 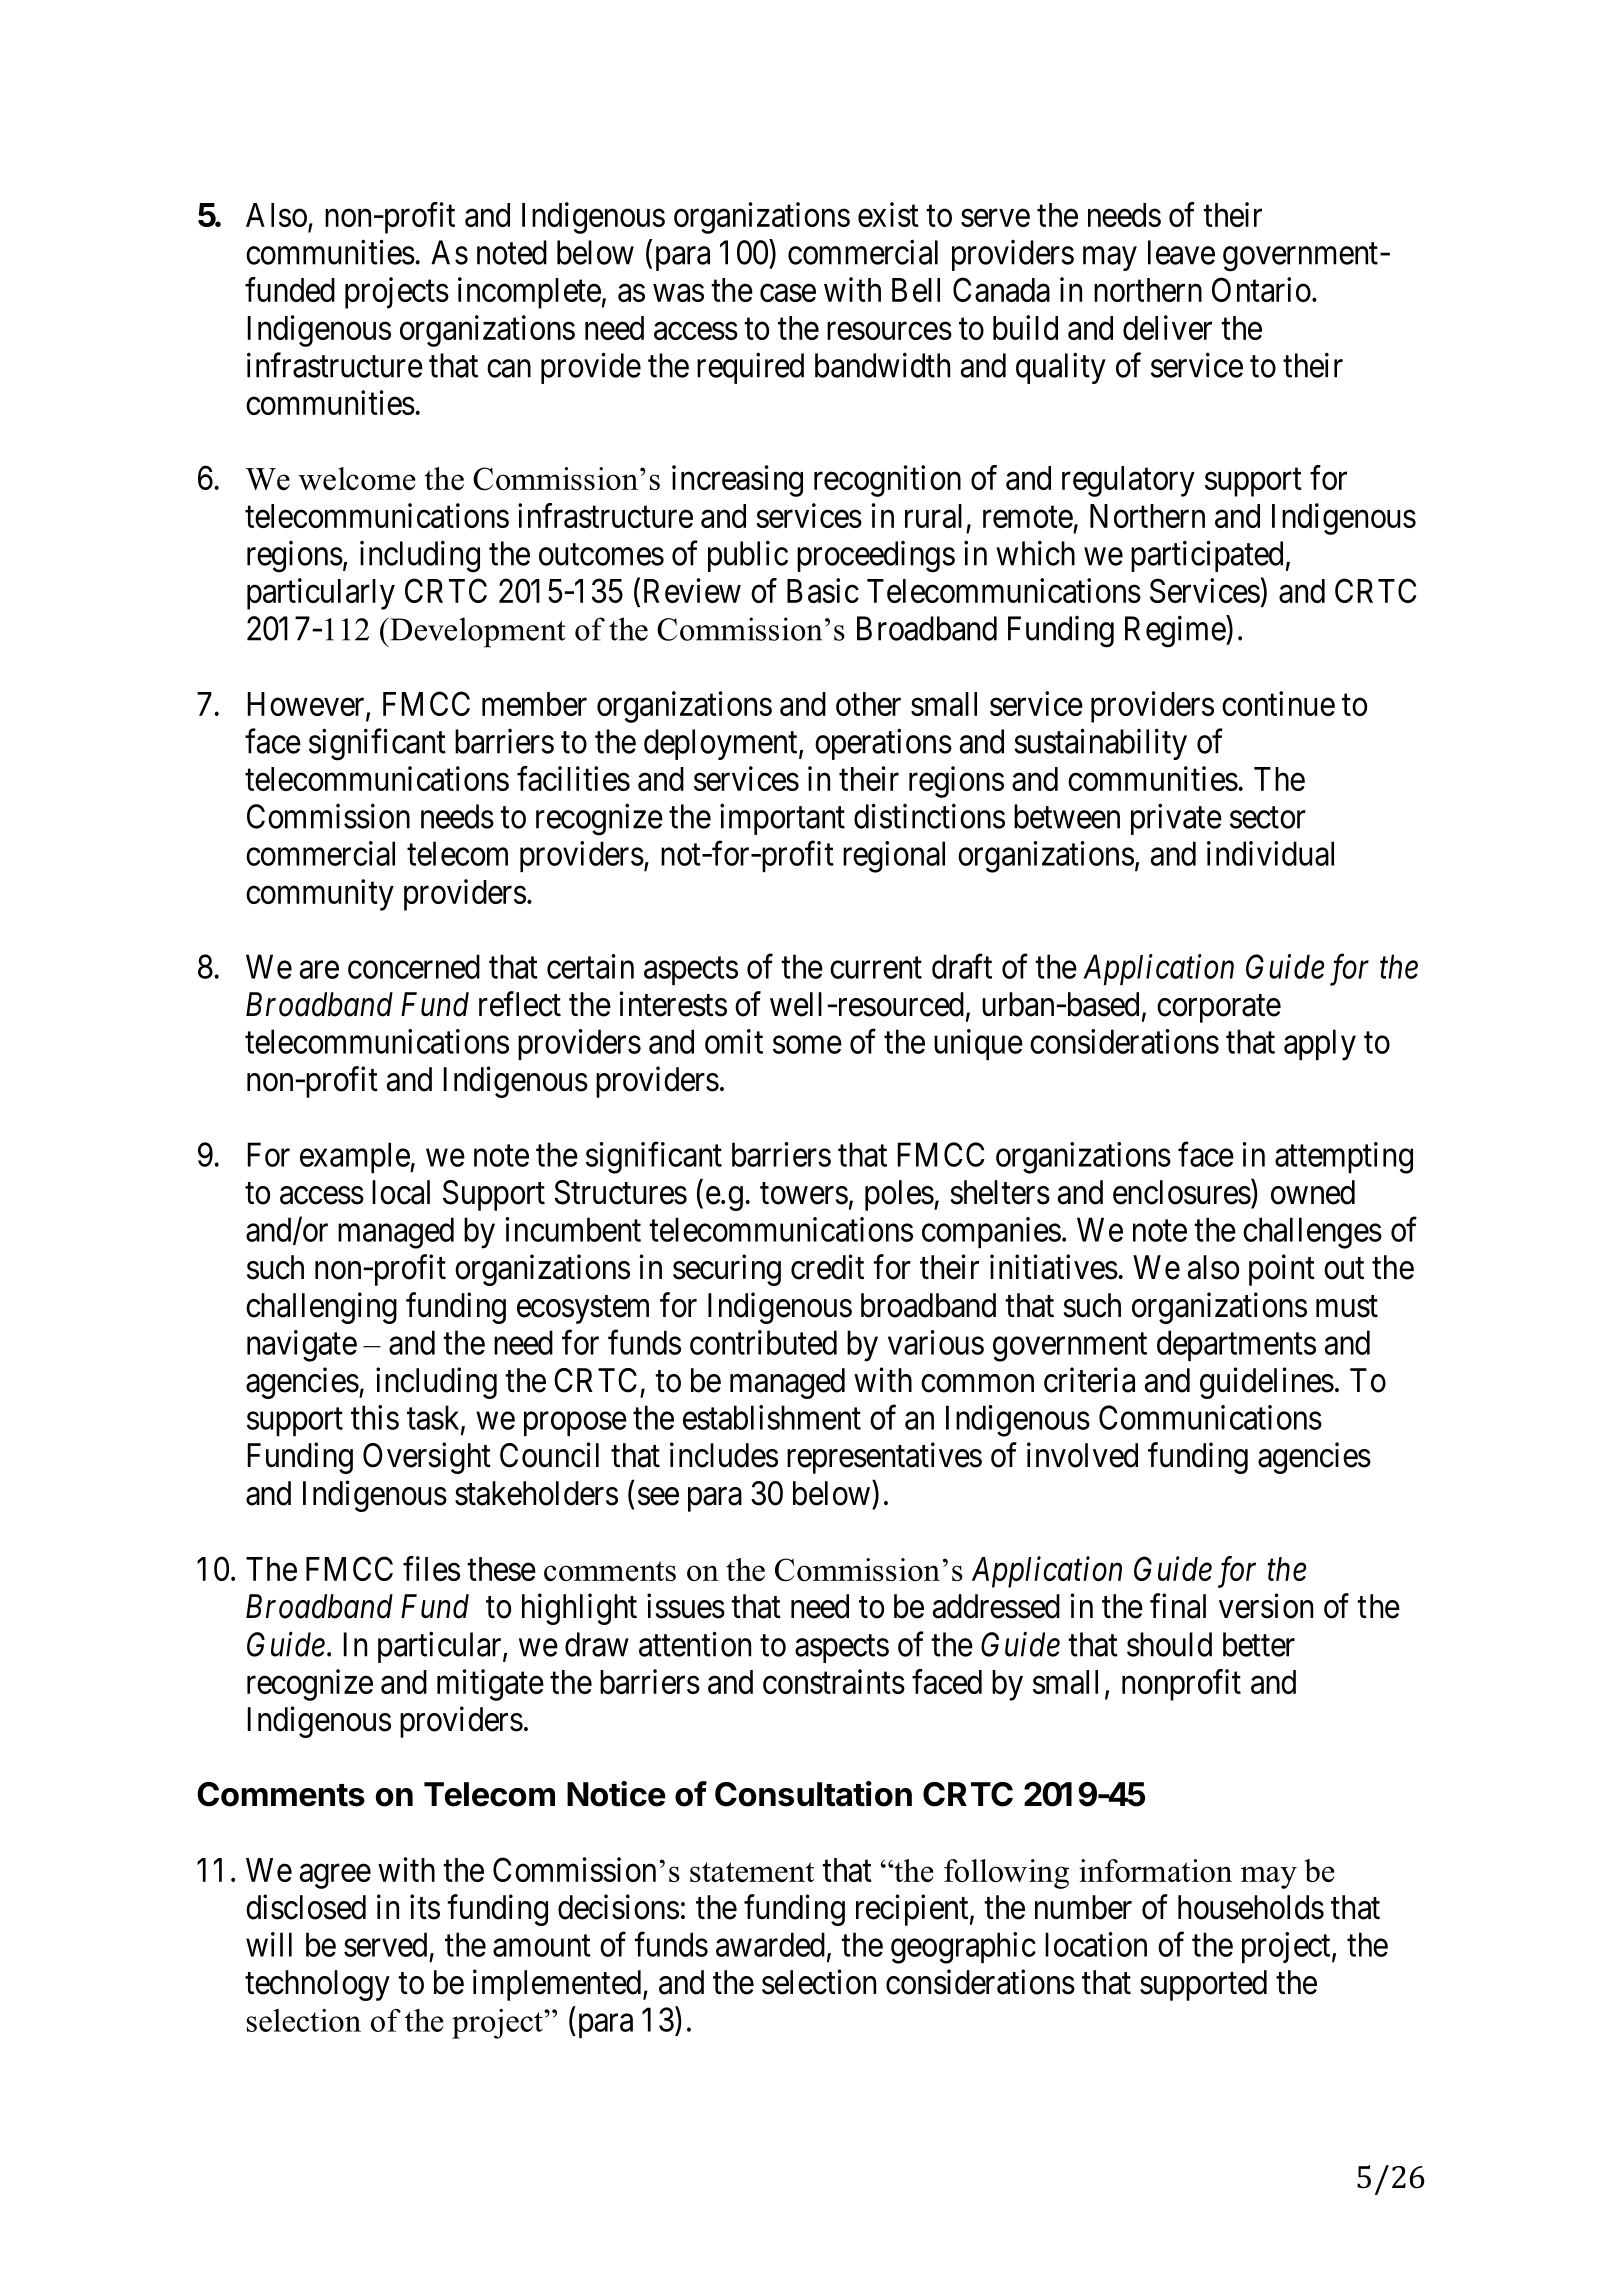 What do you see at coordinates (355, 1157) in the page?
I see `example` at bounding box center [355, 1157].
